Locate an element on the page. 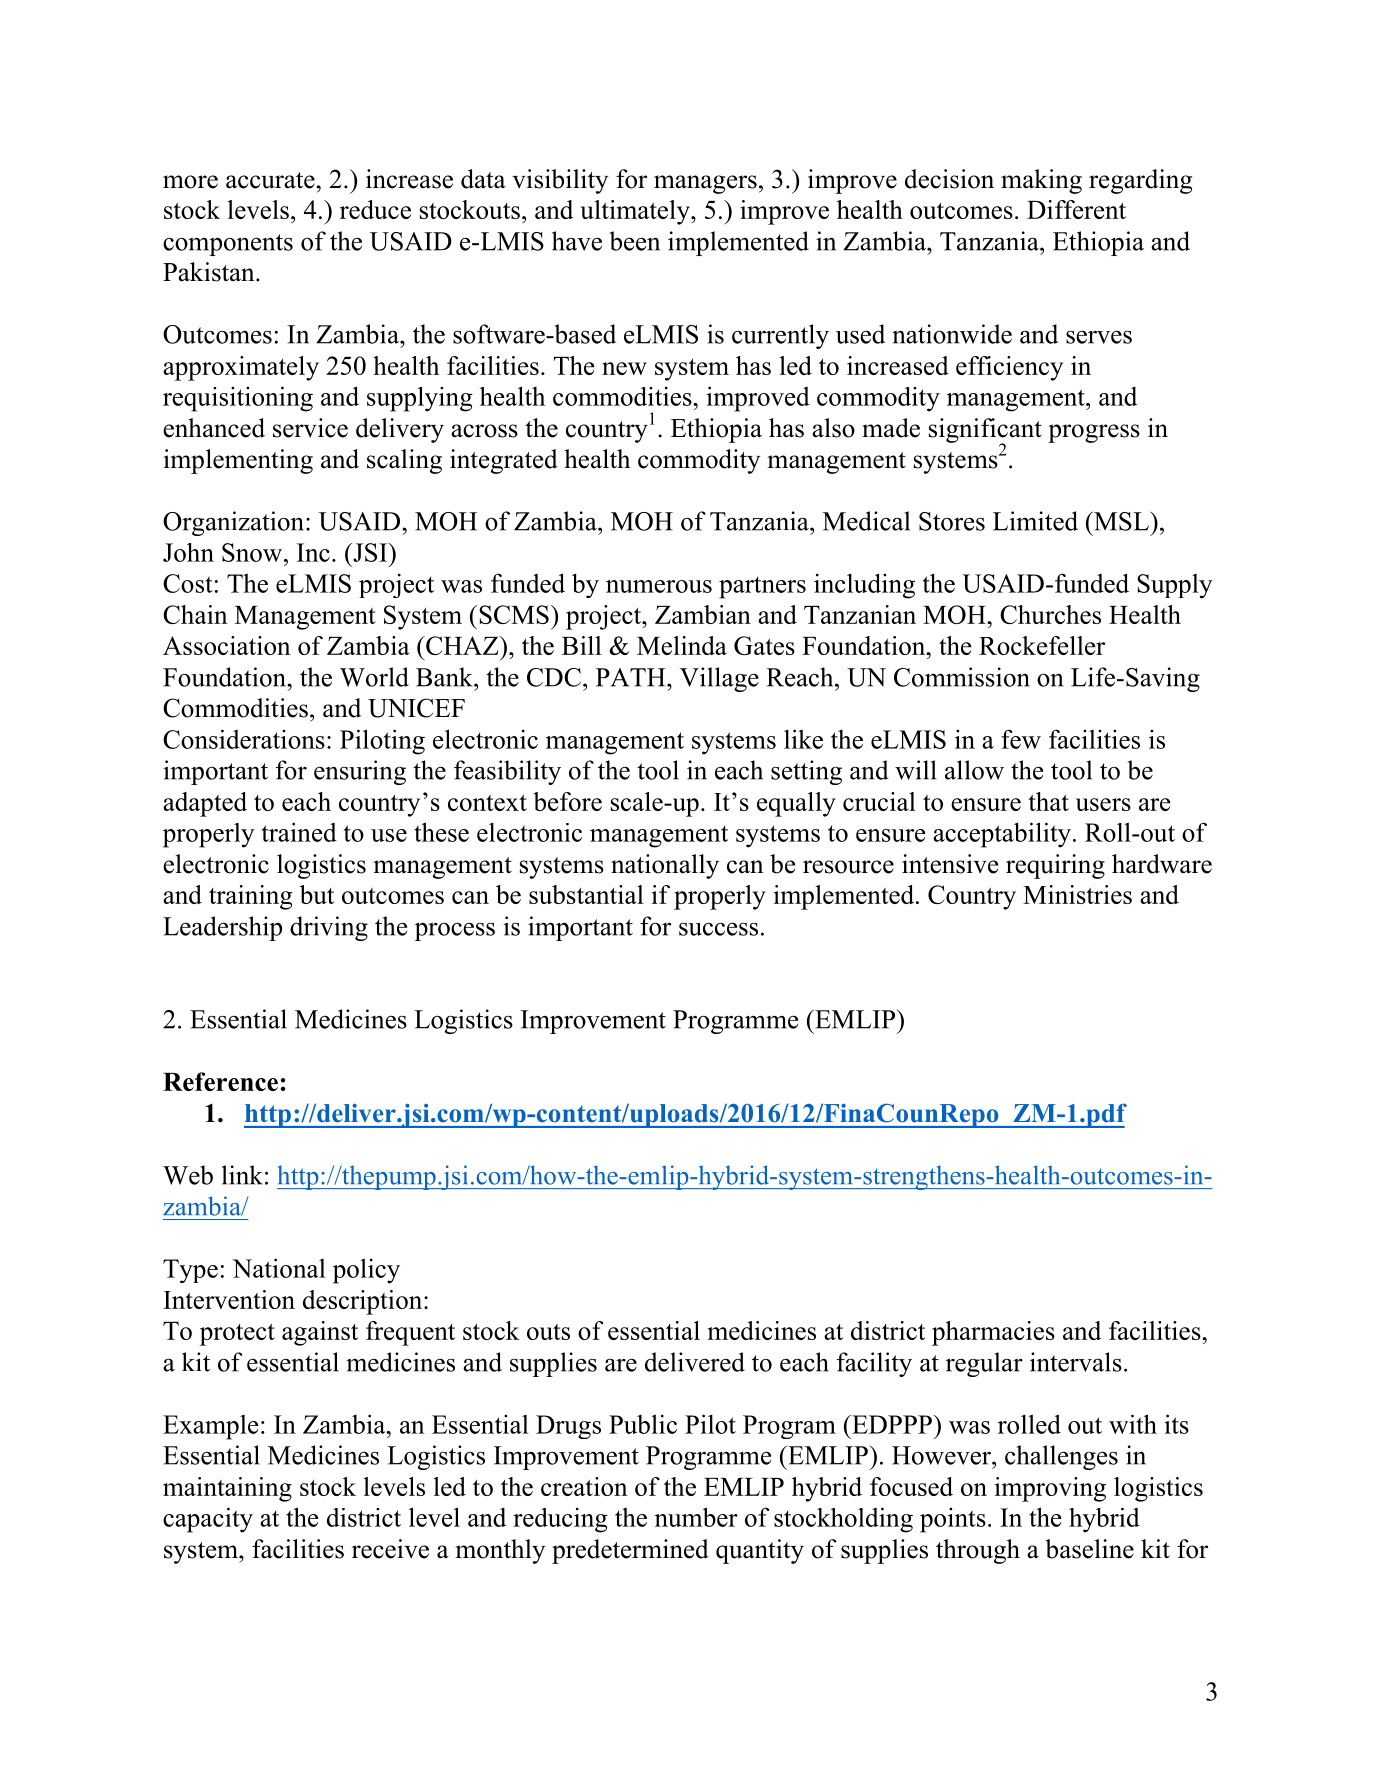  number is located at coordinates (696, 1517).
